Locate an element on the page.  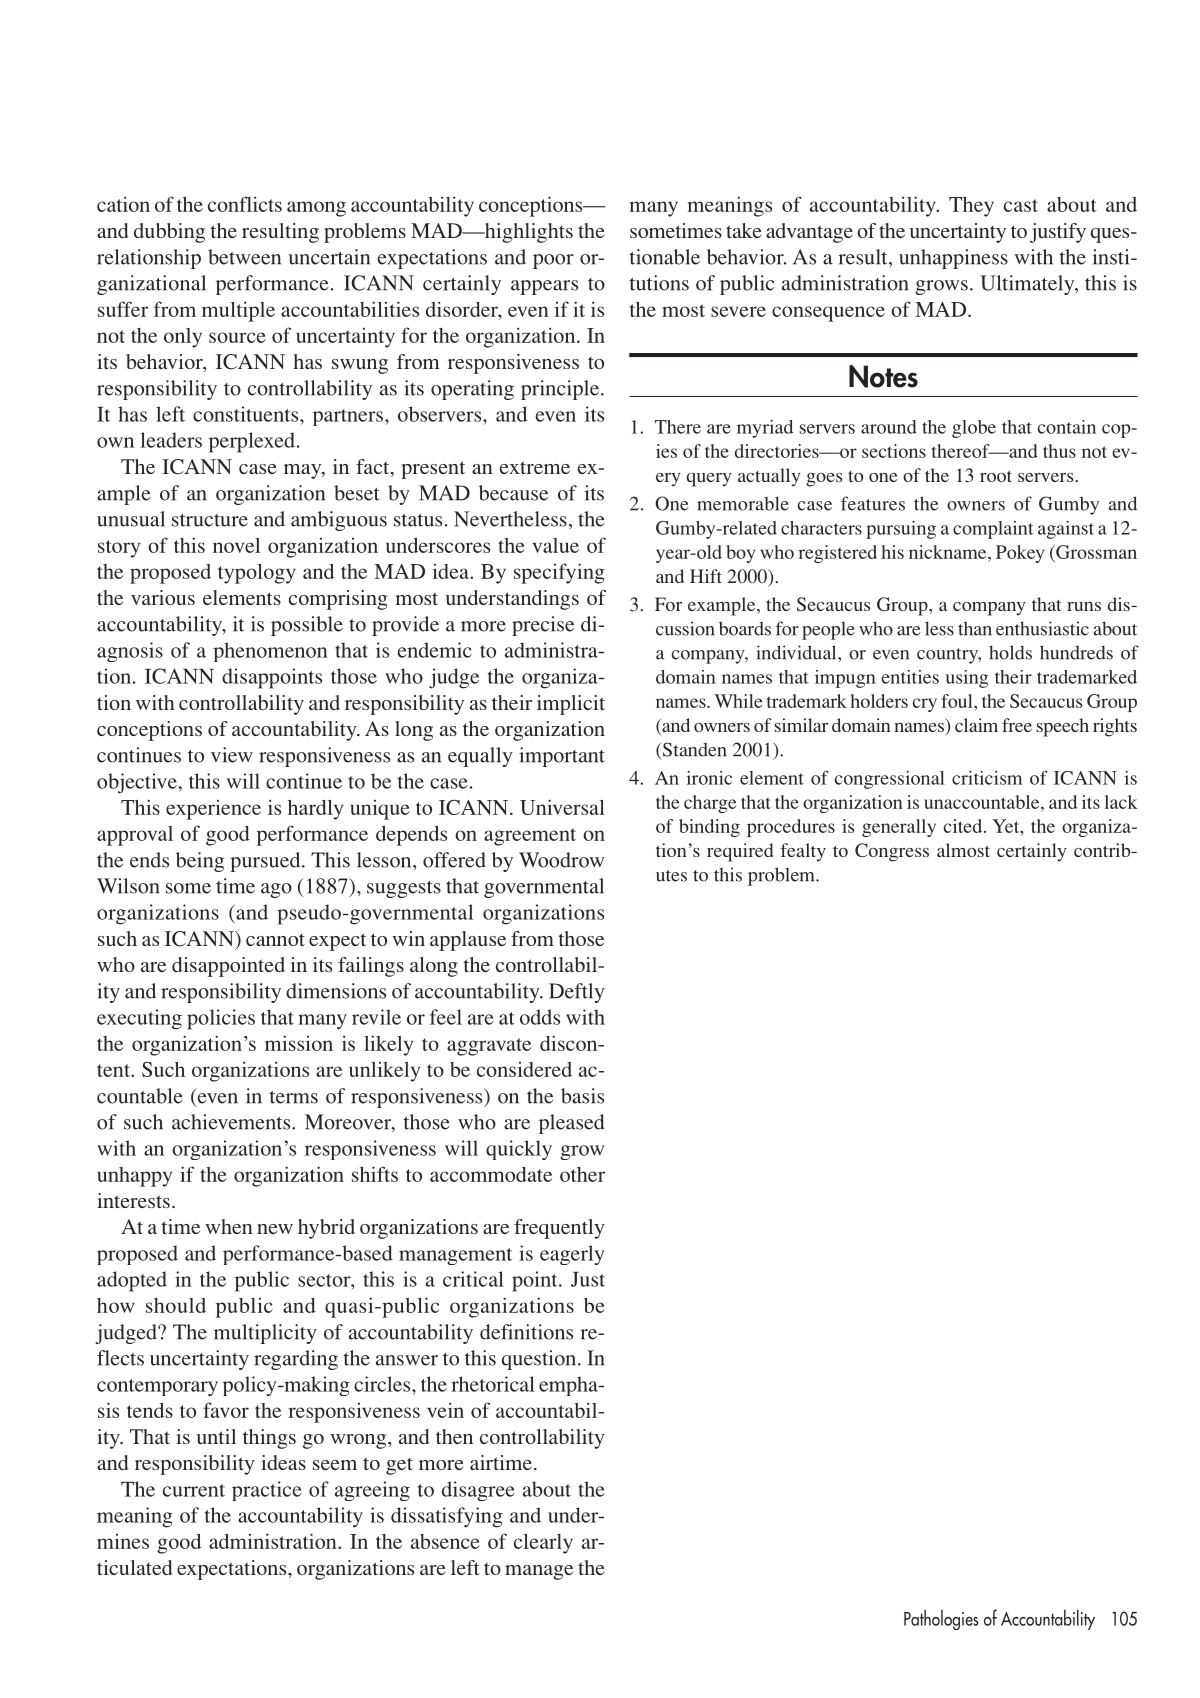
structure is located at coordinates (210, 520).
